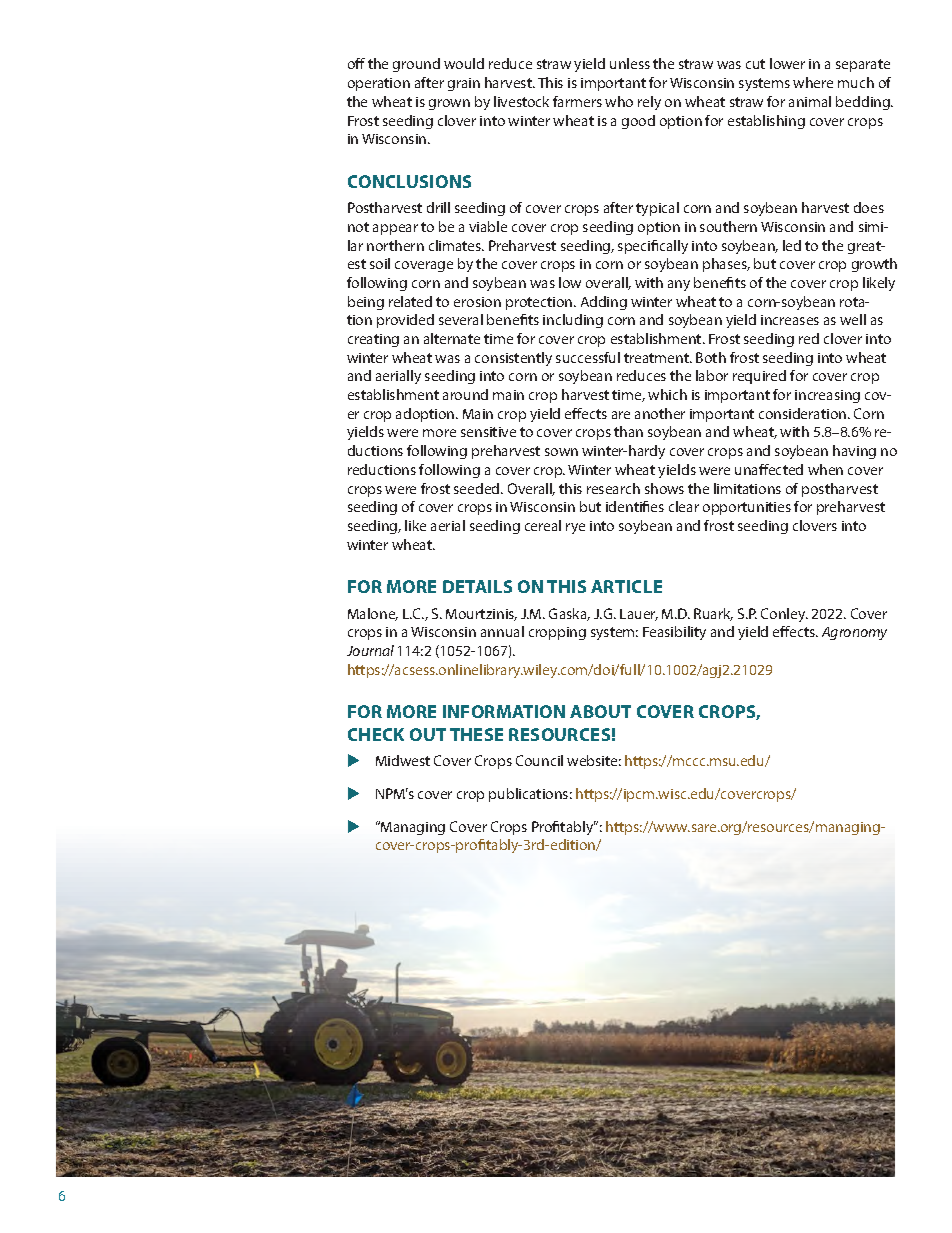 This document has height=1233, width=952. What do you see at coordinates (628, 431) in the document?
I see `than` at bounding box center [628, 431].
